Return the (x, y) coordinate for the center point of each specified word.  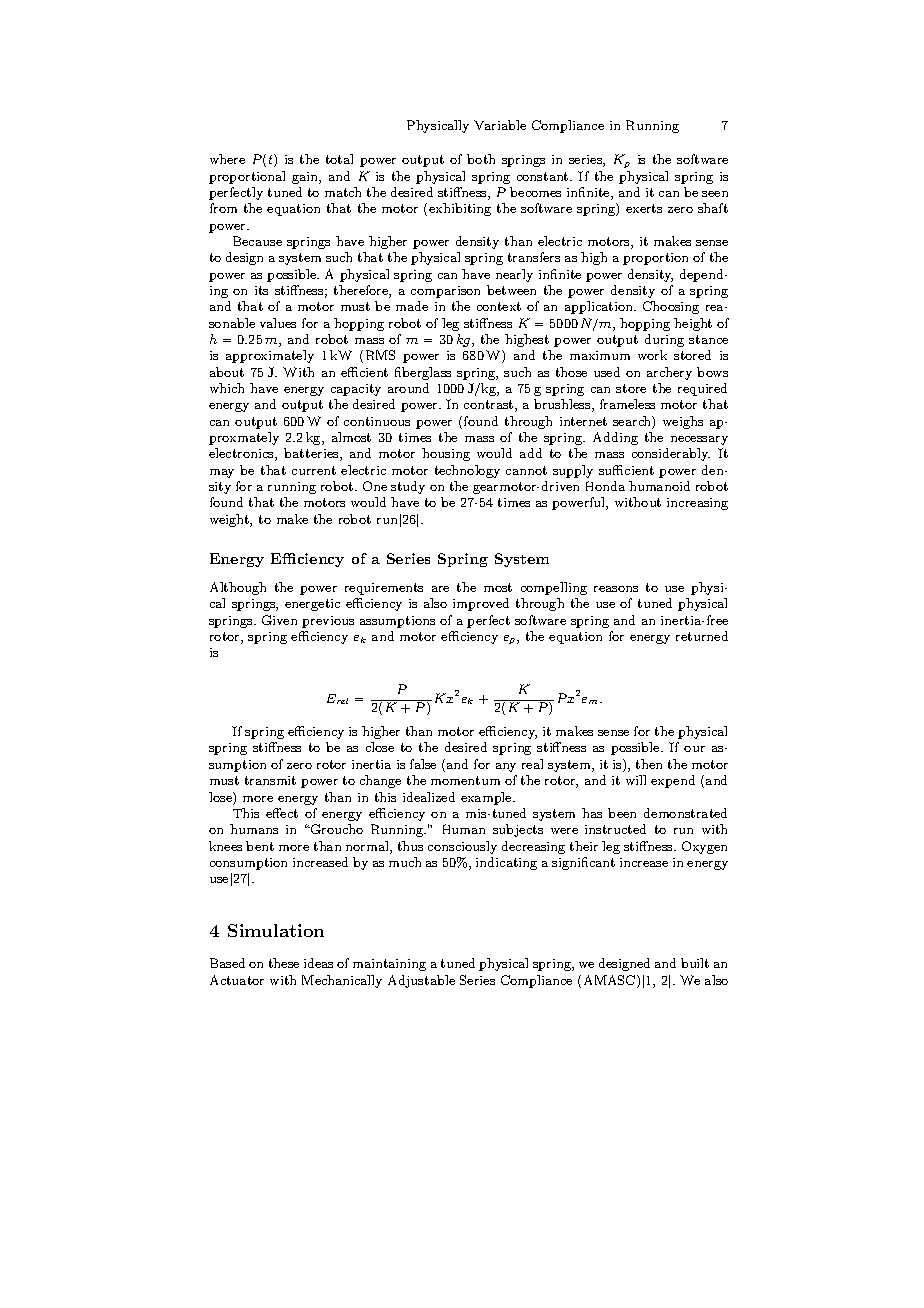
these (284, 963)
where (227, 159)
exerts (644, 208)
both (481, 159)
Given (279, 620)
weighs (683, 422)
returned (702, 636)
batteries (312, 454)
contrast (490, 406)
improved (481, 604)
